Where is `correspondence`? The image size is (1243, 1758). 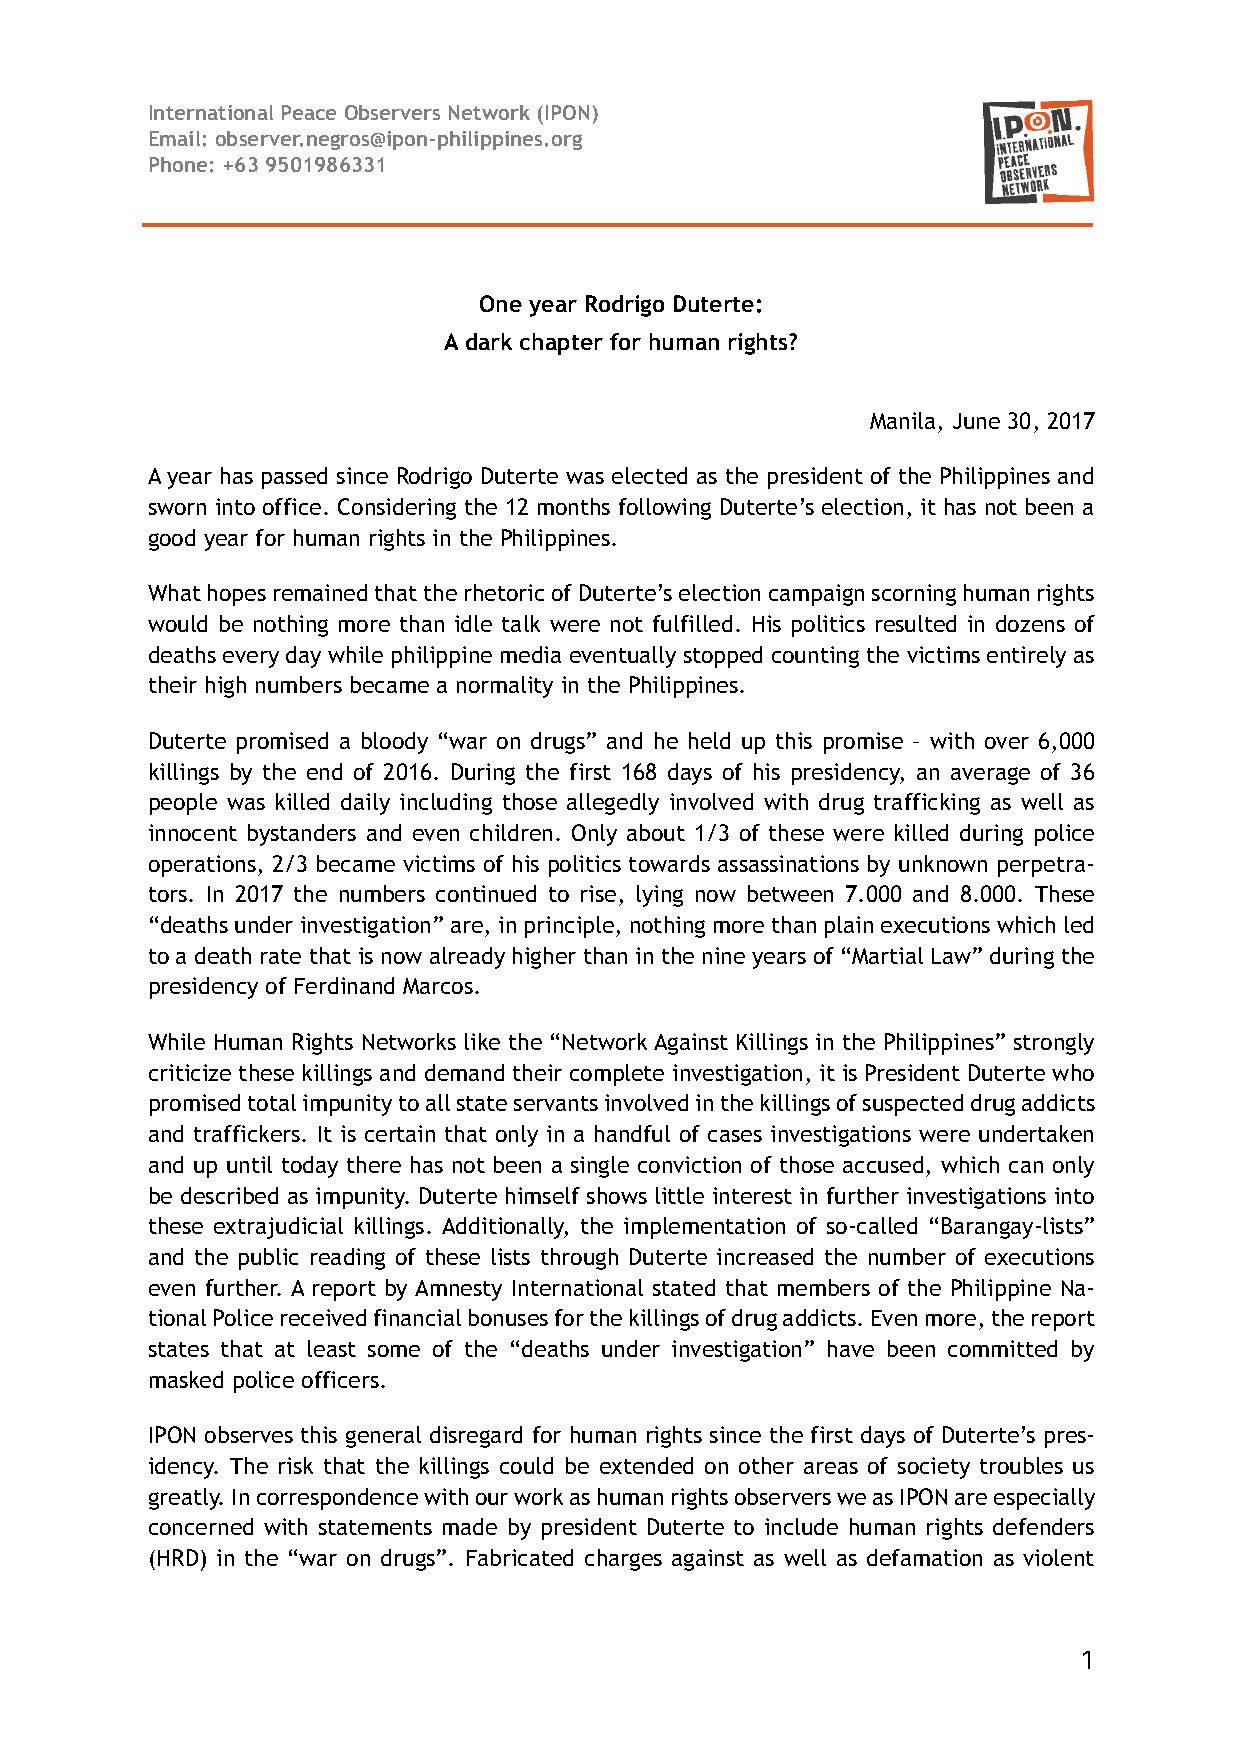
correspondence is located at coordinates (337, 1499).
